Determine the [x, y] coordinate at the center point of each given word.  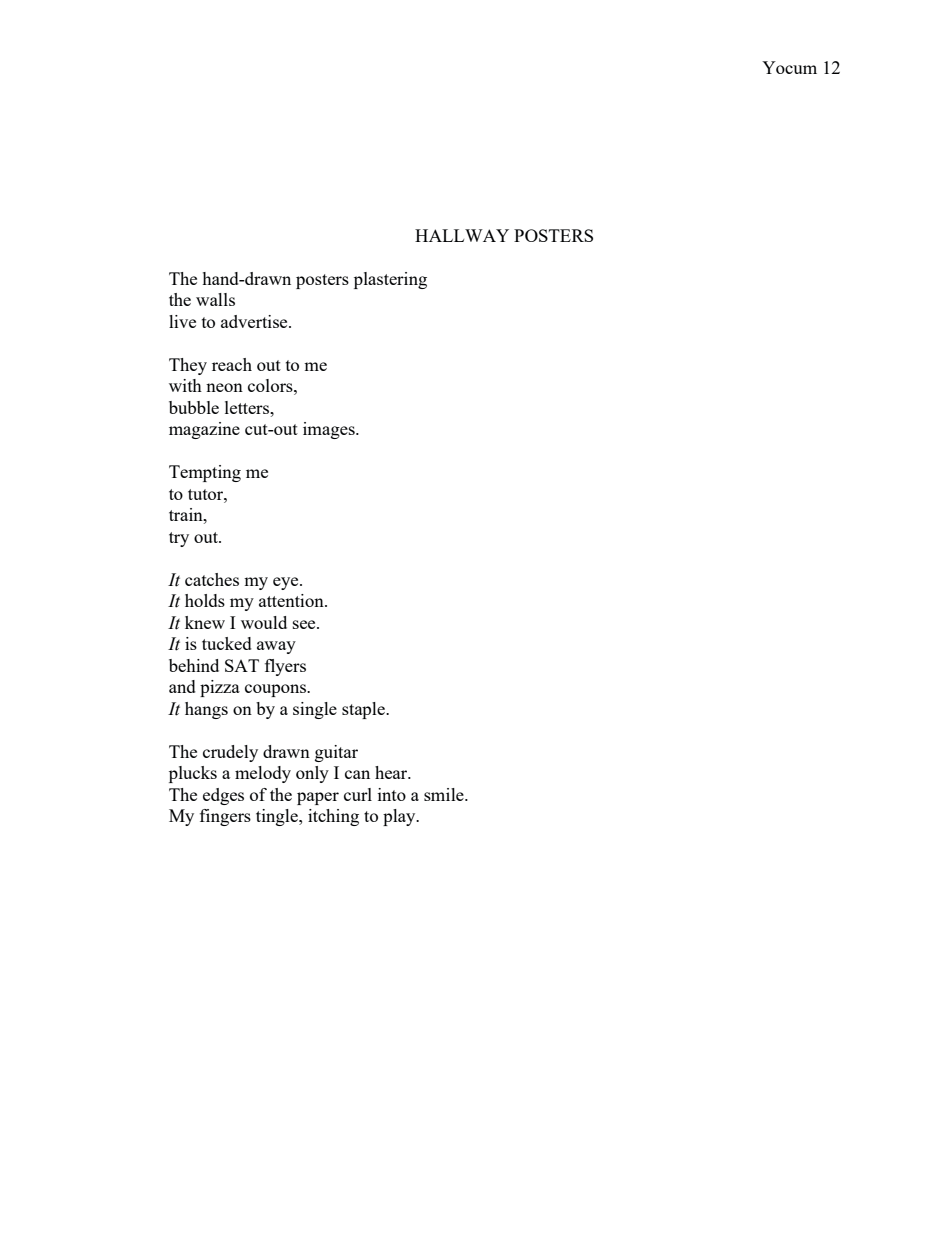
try [179, 539]
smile [445, 794]
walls [215, 299]
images [330, 430]
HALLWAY [462, 235]
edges [223, 796]
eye [287, 583]
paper [318, 798]
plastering [390, 280]
